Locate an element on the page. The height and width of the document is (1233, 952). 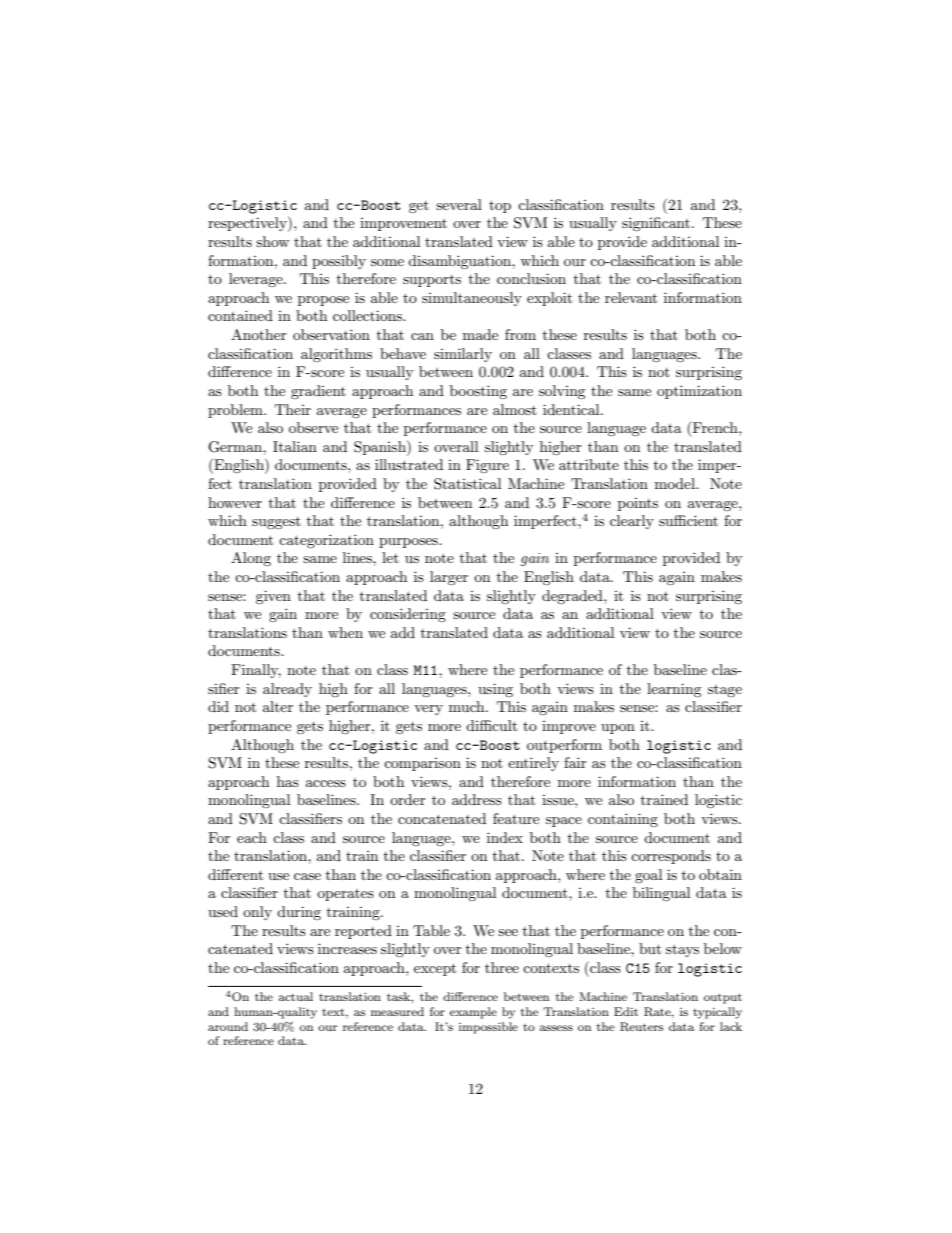
actual is located at coordinates (296, 996).
